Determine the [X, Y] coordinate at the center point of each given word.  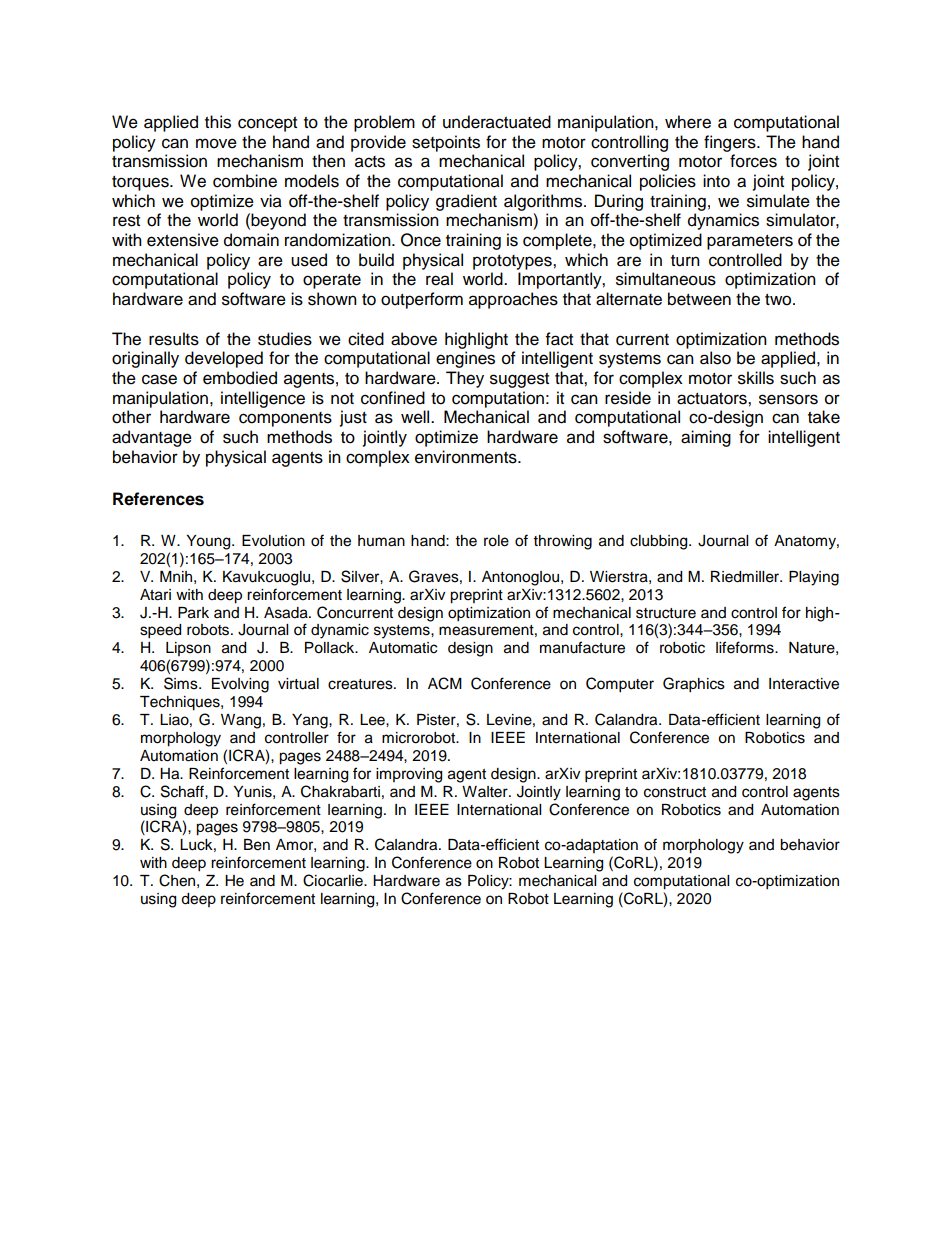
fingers [731, 143]
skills [756, 378]
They [465, 379]
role [496, 541]
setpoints [446, 143]
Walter [486, 792]
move [216, 143]
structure [666, 613]
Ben [257, 845]
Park [193, 613]
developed [224, 359]
